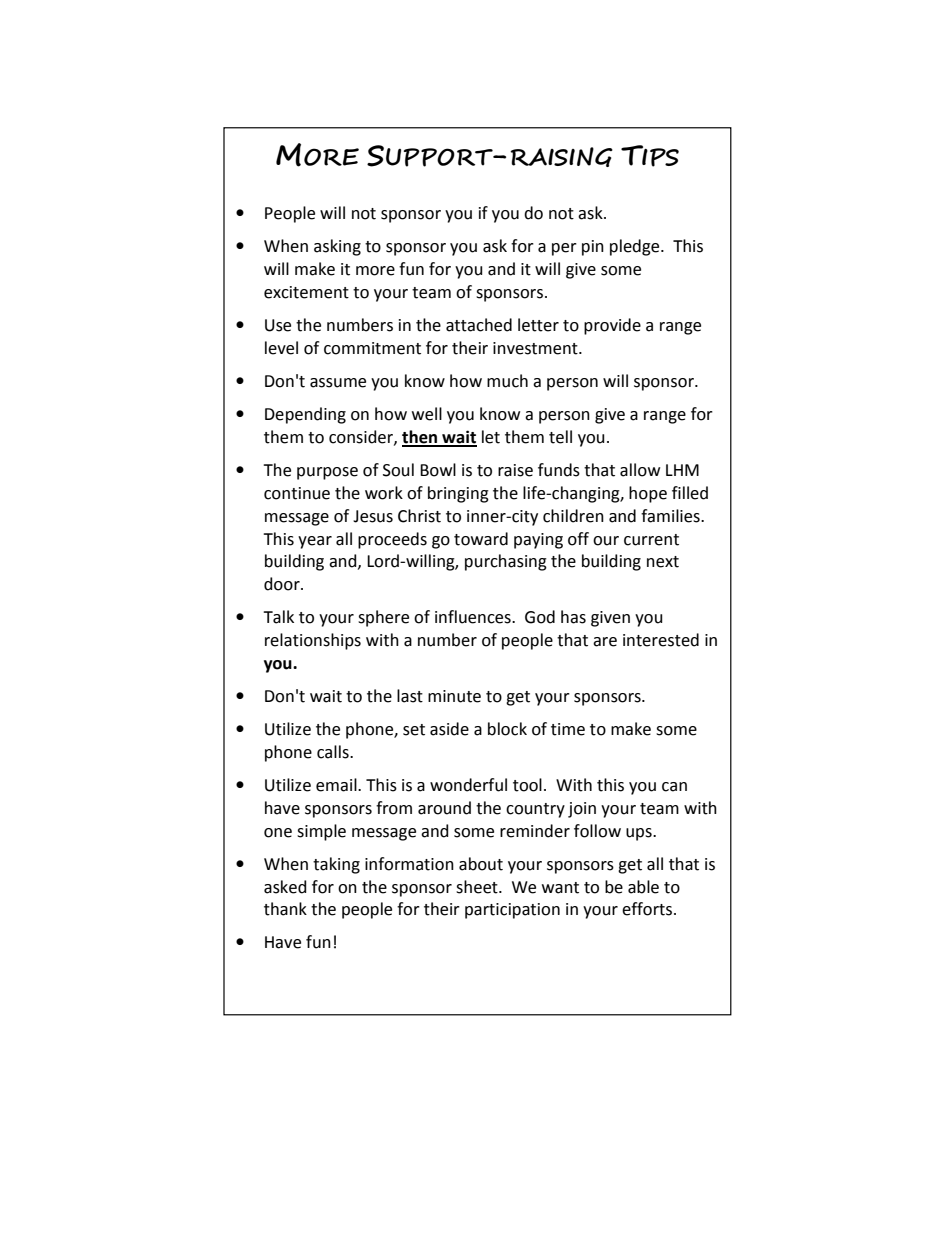 Image resolution: width=952 pixels, height=1233 pixels. I want to click on next, so click(663, 562).
